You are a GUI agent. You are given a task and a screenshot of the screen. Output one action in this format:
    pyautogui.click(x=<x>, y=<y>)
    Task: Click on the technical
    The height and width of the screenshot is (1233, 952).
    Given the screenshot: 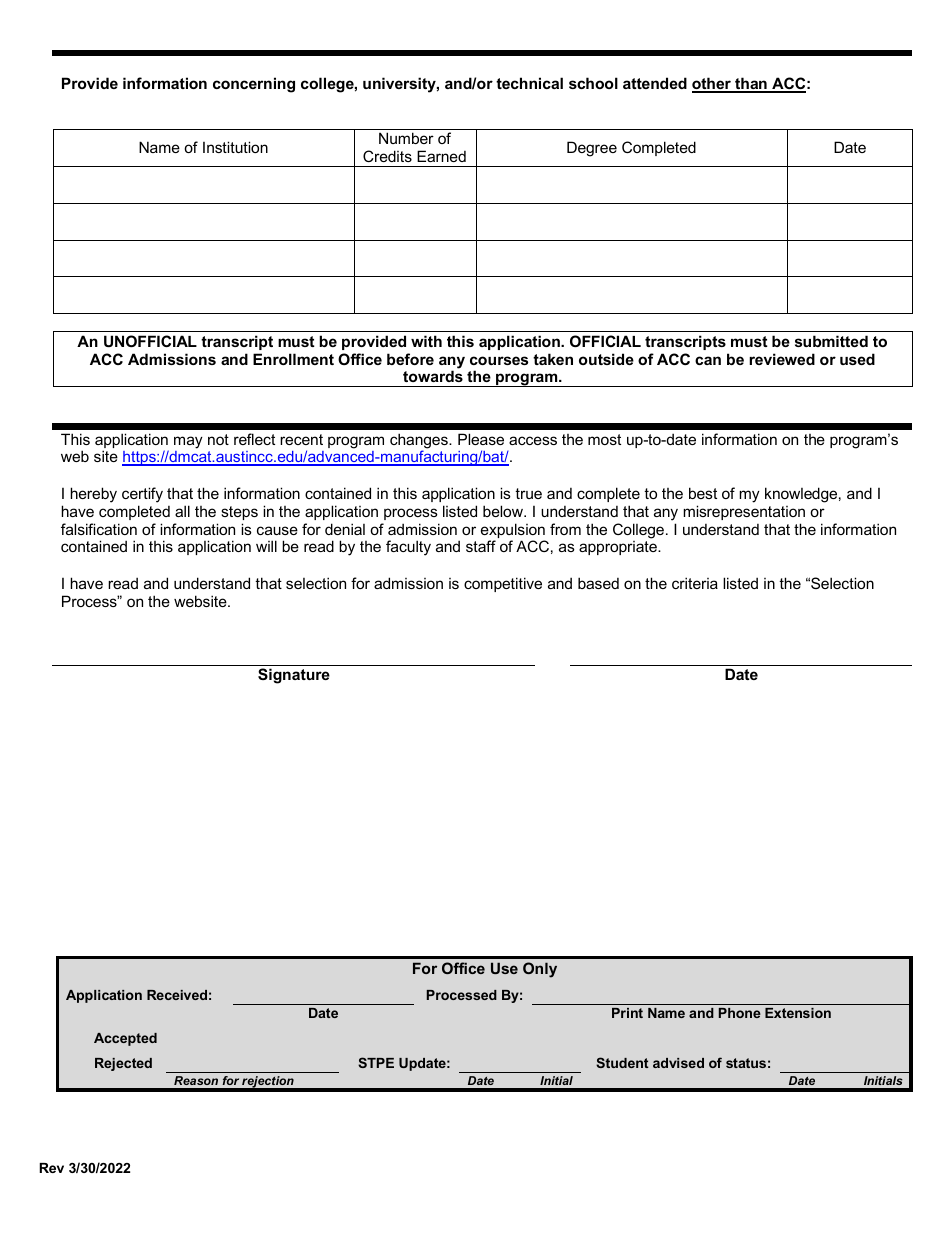 What is the action you would take?
    pyautogui.click(x=529, y=83)
